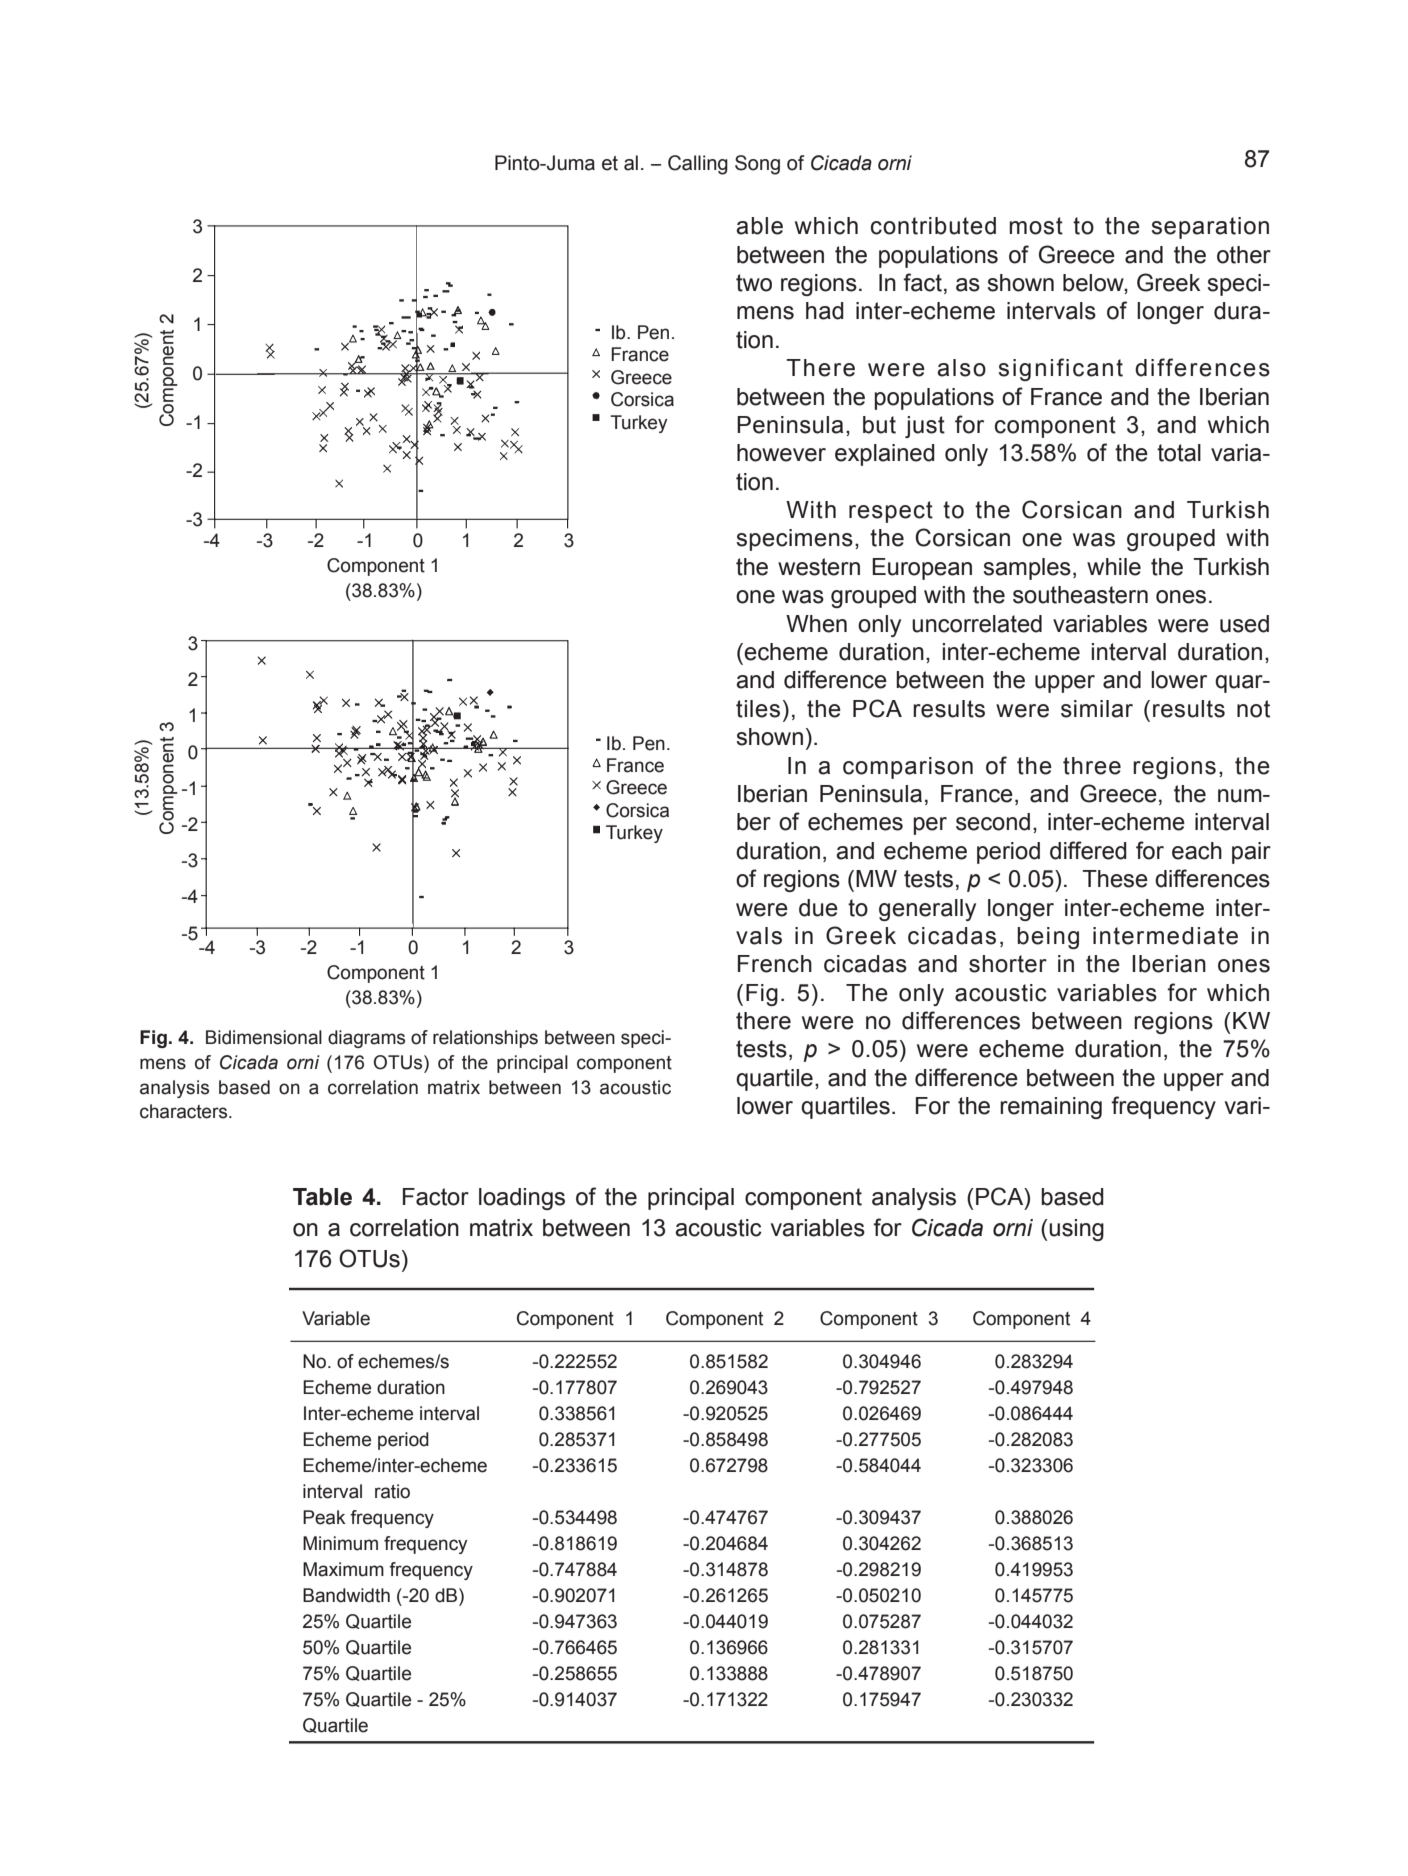  Describe the element at coordinates (698, 165) in the screenshot. I see `Calling` at that location.
